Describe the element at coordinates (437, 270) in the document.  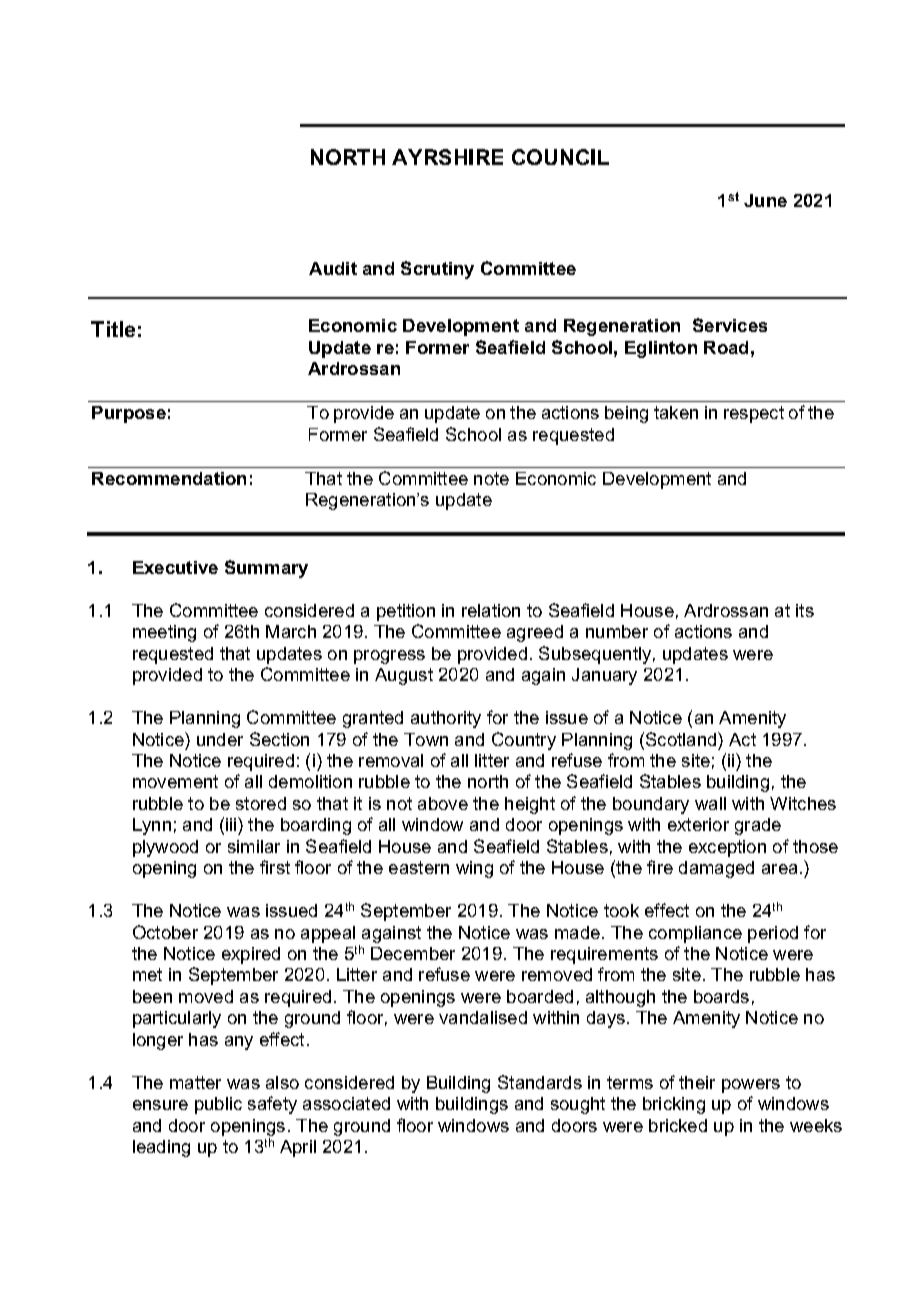
I see `Scrutiny` at that location.
